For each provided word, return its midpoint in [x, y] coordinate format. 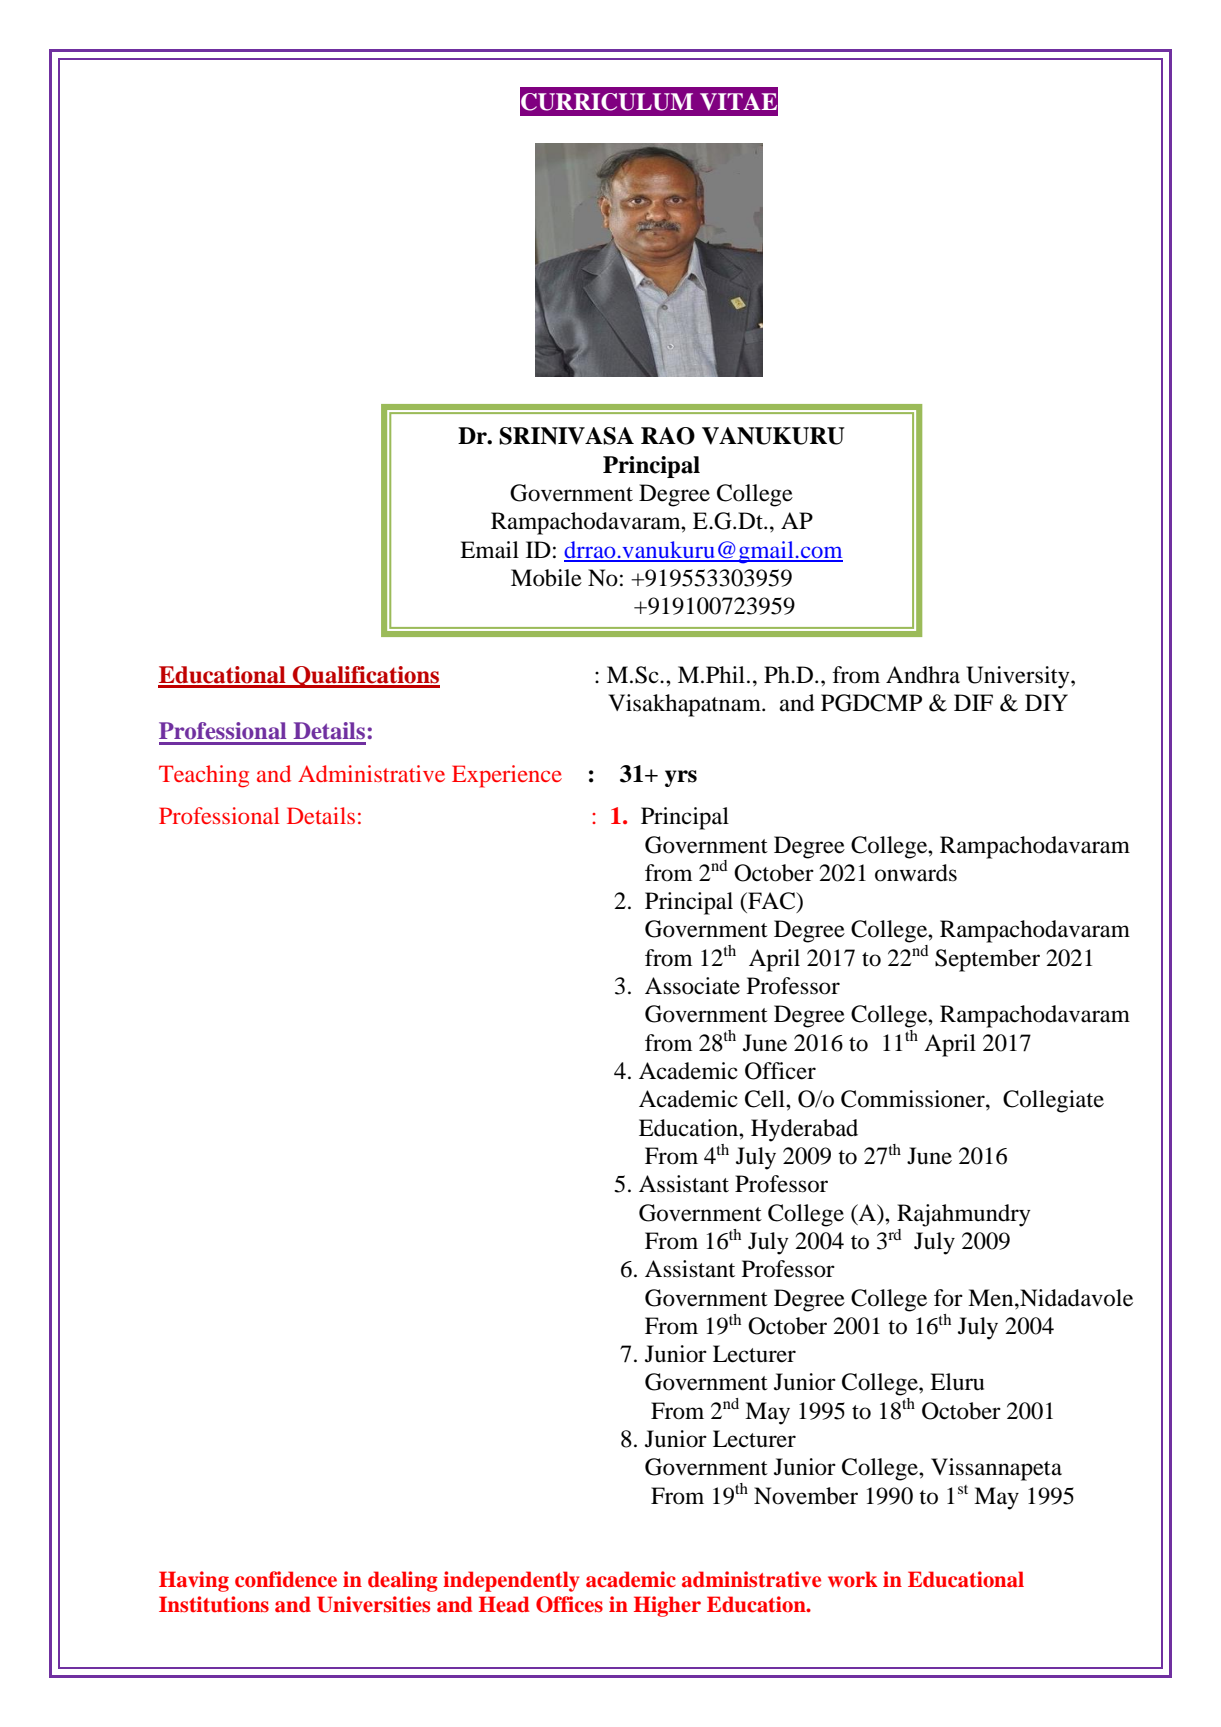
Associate [692, 986]
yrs [681, 778]
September [987, 960]
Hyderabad [804, 1130]
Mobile [546, 578]
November [806, 1496]
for [948, 1298]
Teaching [204, 776]
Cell [766, 1099]
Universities [373, 1604]
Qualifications [365, 677]
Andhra [923, 675]
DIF [973, 702]
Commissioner [914, 1099]
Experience [507, 776]
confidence [286, 1579]
